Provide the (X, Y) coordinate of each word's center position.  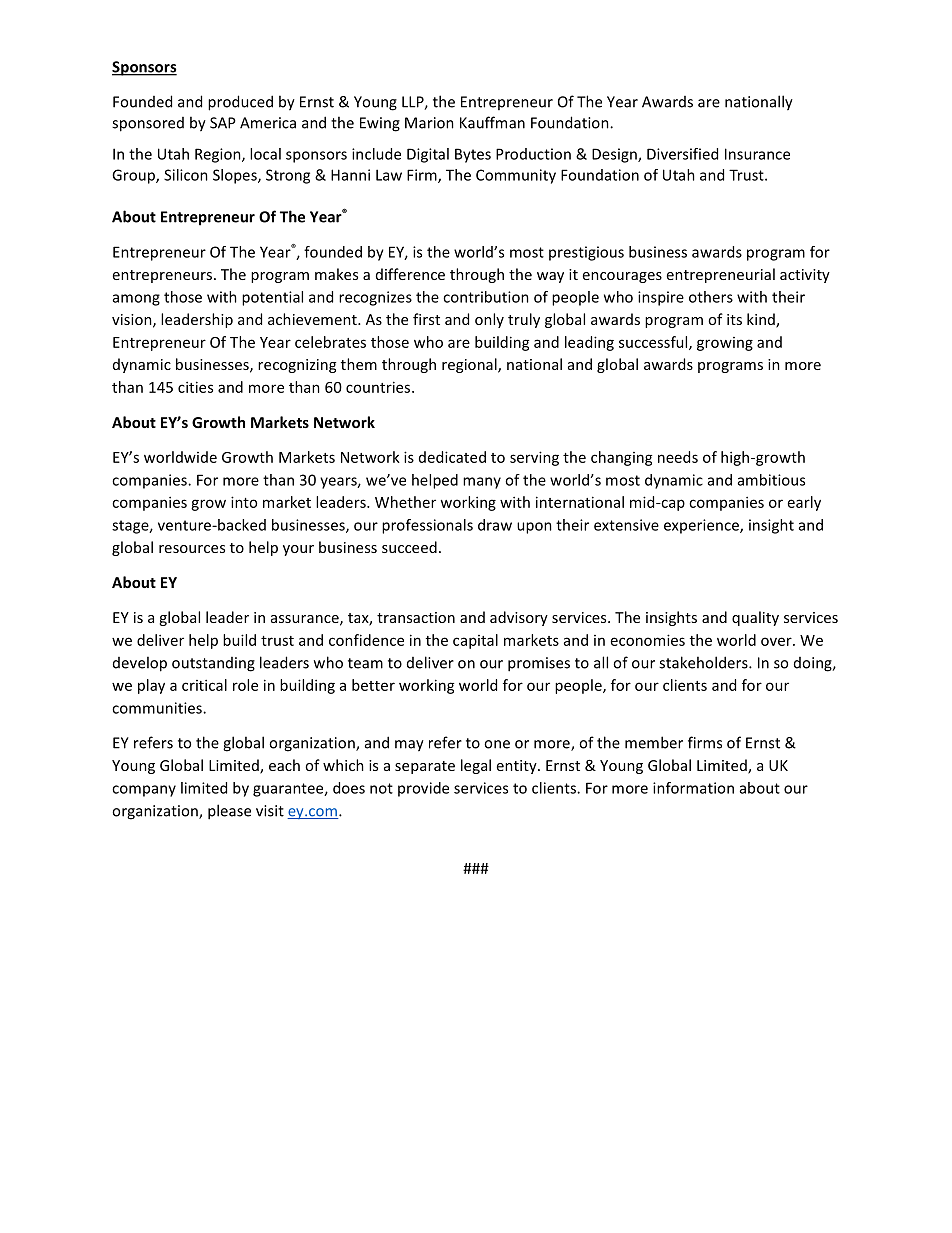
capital (475, 641)
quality (755, 618)
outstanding (213, 664)
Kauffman (492, 122)
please (229, 812)
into (244, 502)
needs (678, 457)
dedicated (452, 457)
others (711, 297)
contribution (486, 297)
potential (272, 298)
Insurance (757, 154)
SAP (223, 123)
